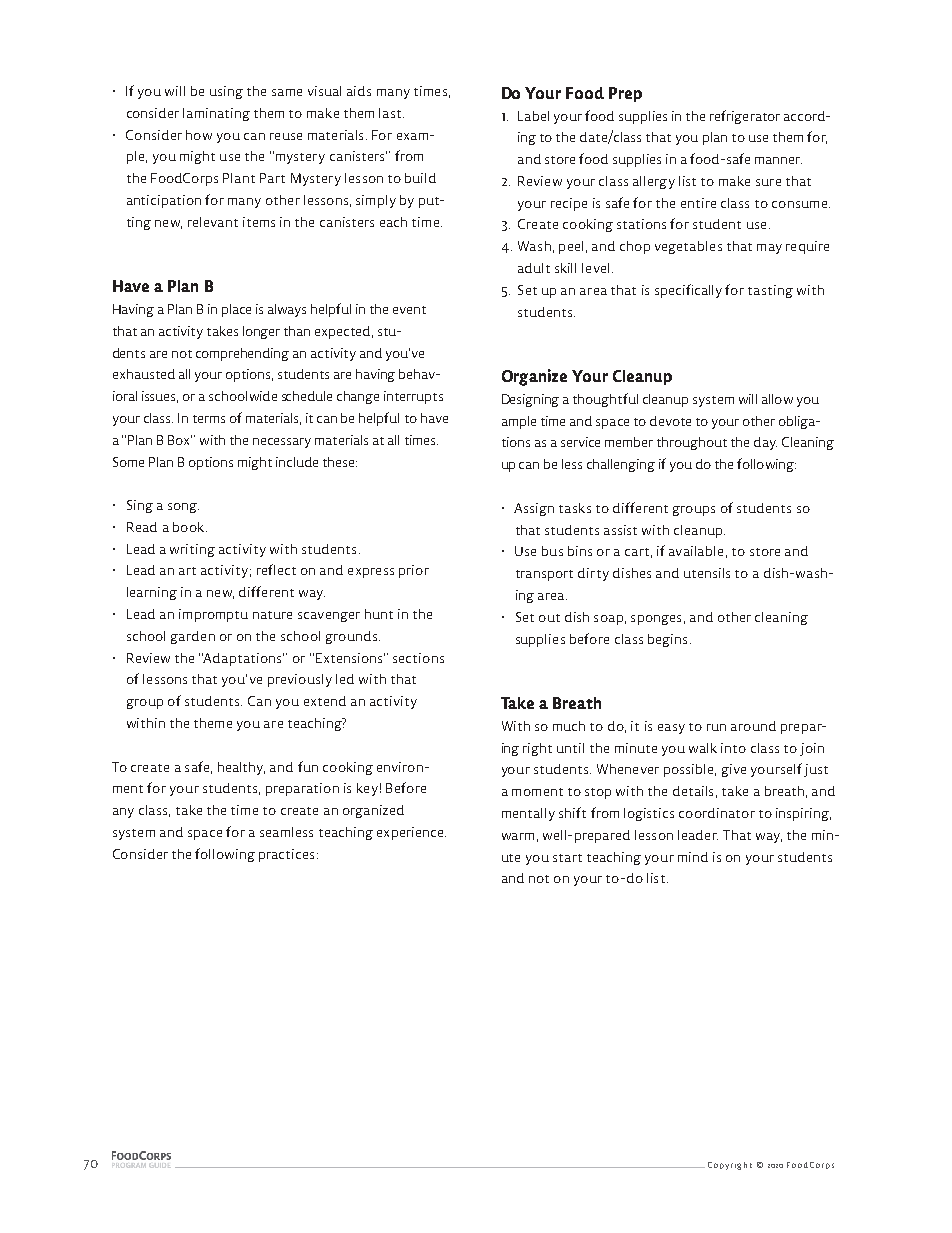 The image size is (952, 1233). I want to click on Label, so click(533, 116).
